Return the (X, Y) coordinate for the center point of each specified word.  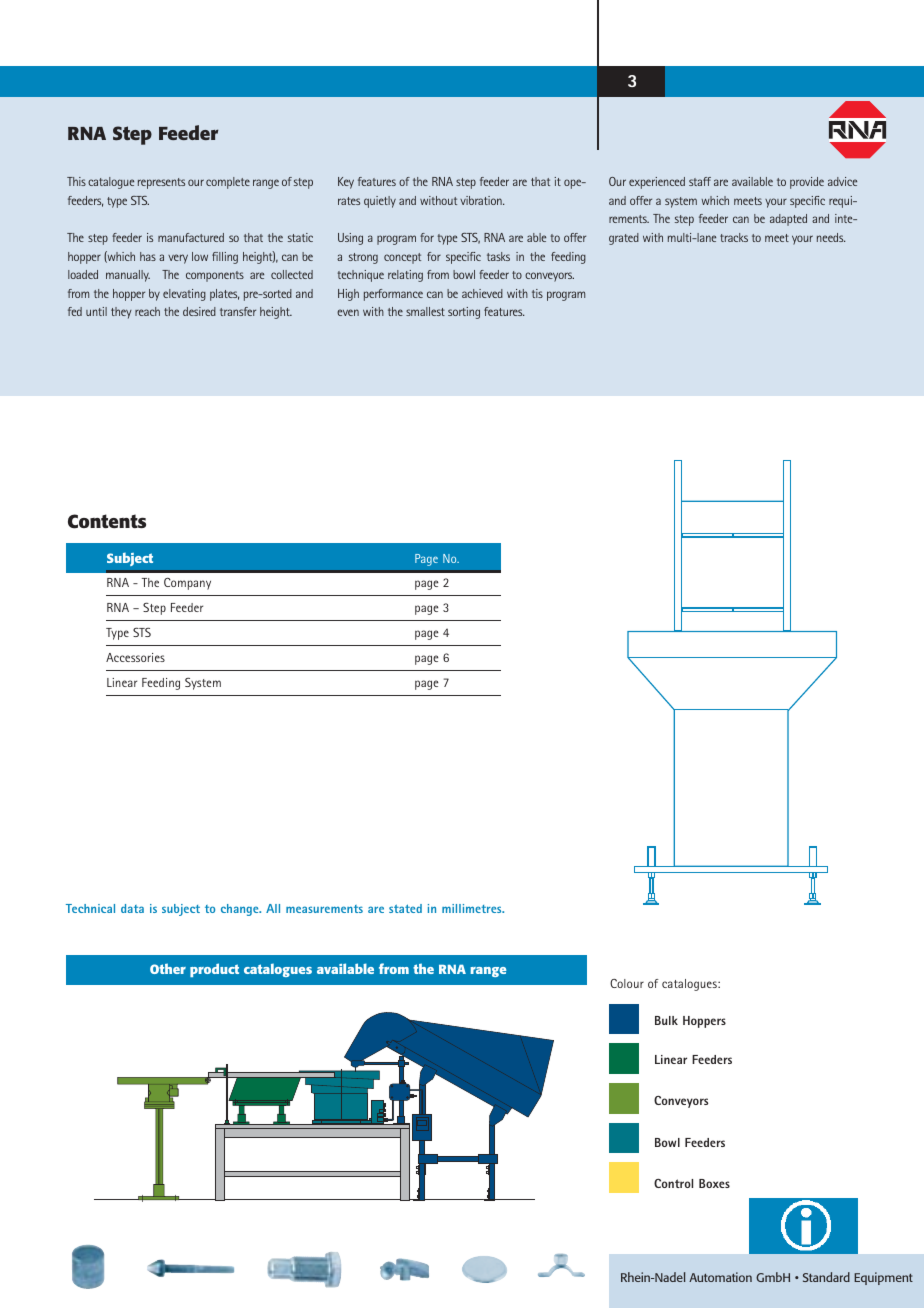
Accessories (135, 657)
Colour (627, 983)
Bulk (666, 1020)
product (214, 970)
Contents (107, 521)
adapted (788, 220)
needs (831, 237)
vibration (482, 200)
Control (673, 1183)
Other (168, 968)
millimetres (473, 908)
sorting (464, 313)
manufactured (191, 237)
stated (405, 908)
